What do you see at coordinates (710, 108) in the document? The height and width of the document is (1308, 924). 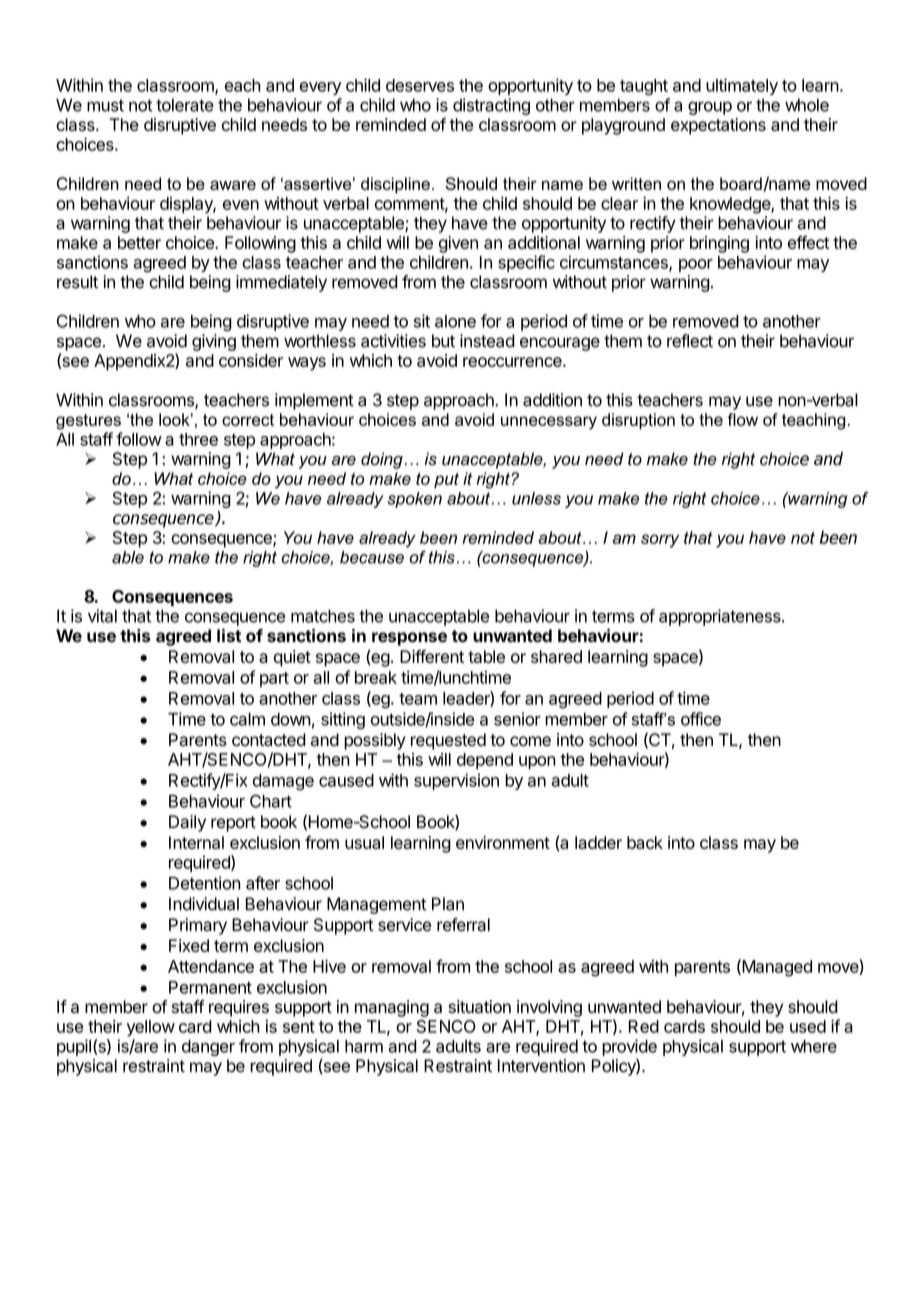 I see `group` at bounding box center [710, 108].
